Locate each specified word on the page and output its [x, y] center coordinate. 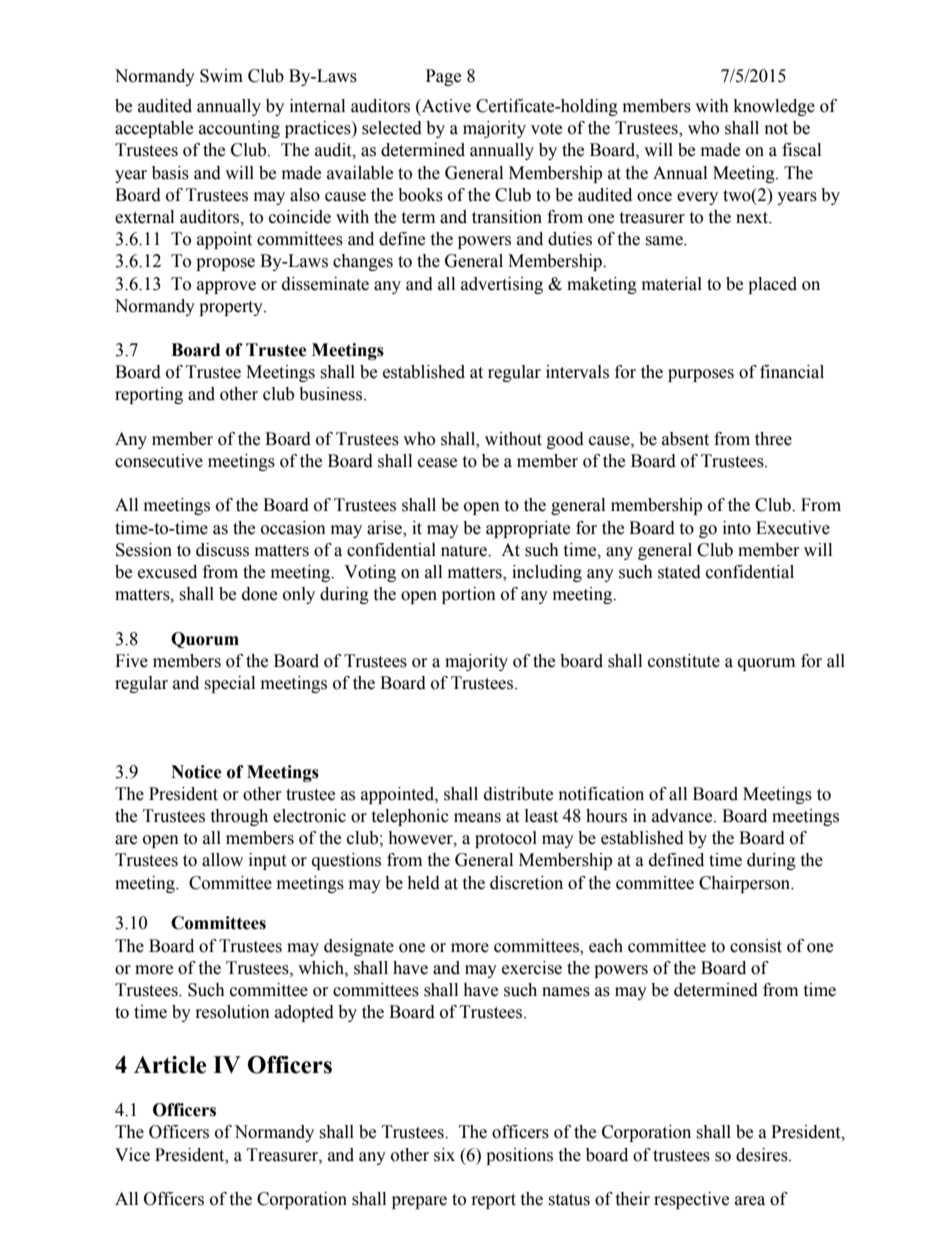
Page [443, 77]
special [229, 684]
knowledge [774, 107]
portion [469, 595]
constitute [684, 661]
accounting [239, 129]
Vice [132, 1155]
